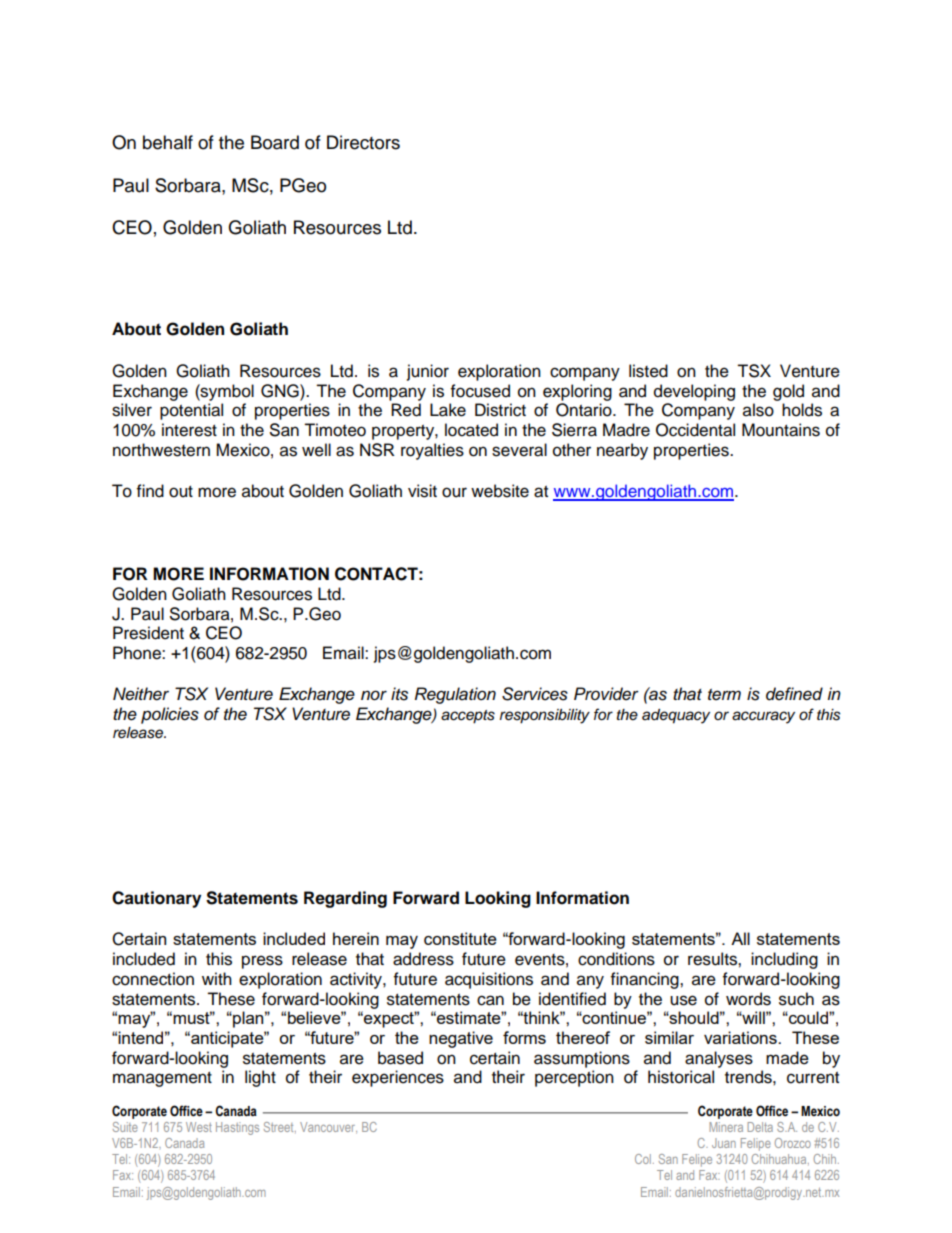  Describe the element at coordinates (363, 142) in the image. I see `Directors` at that location.
